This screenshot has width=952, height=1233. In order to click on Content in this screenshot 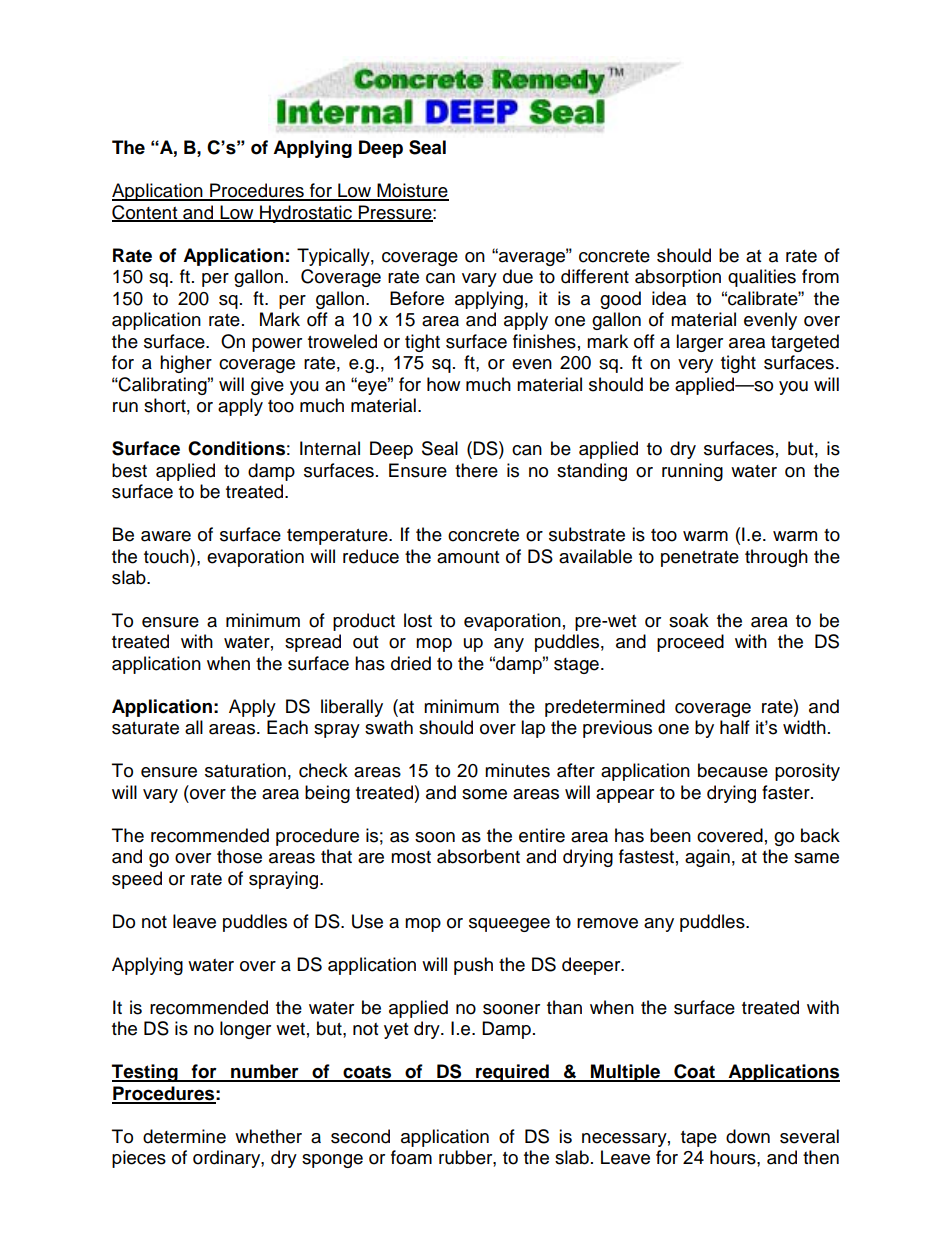, I will do `click(146, 213)`.
